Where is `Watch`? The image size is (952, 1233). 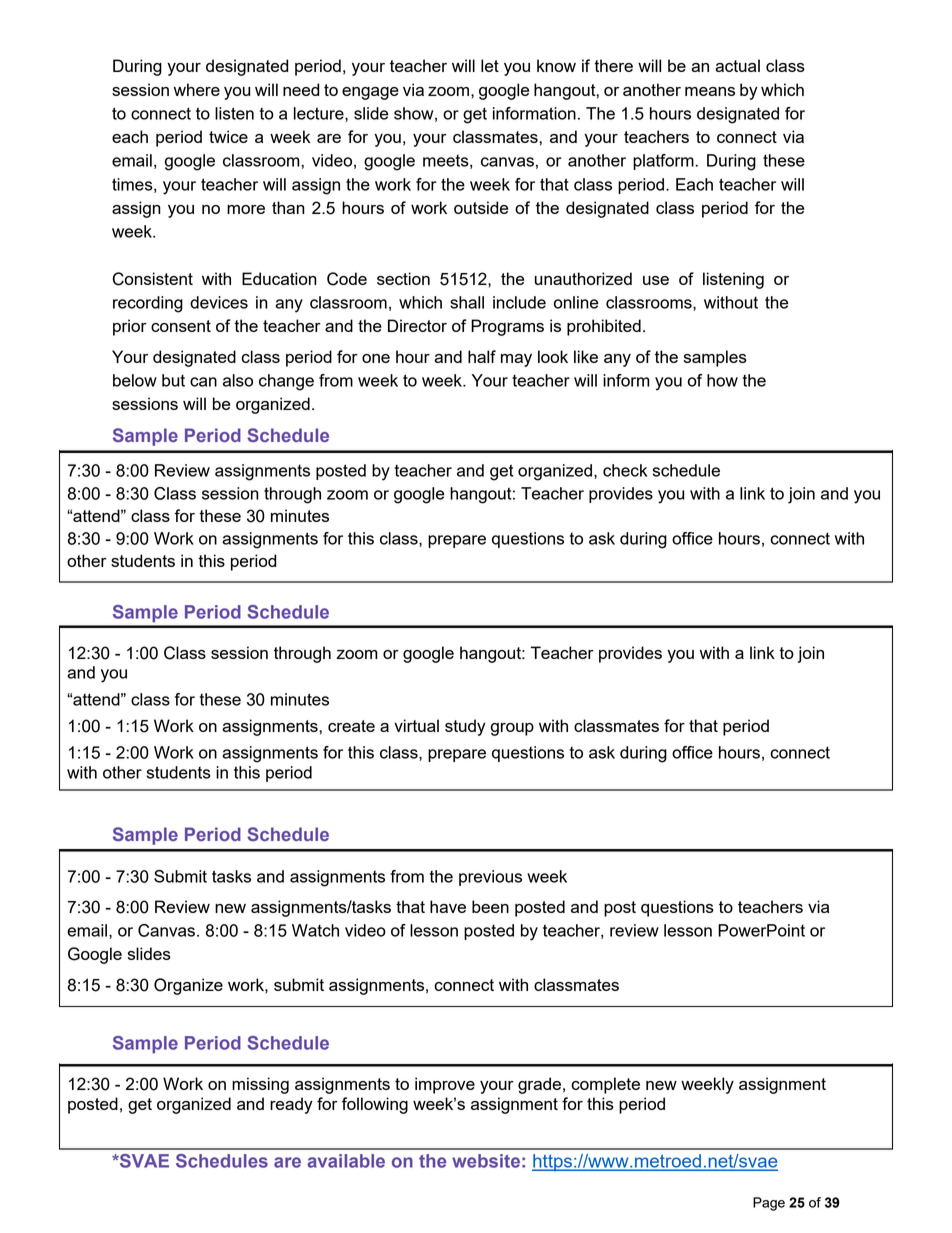
Watch is located at coordinates (315, 930).
